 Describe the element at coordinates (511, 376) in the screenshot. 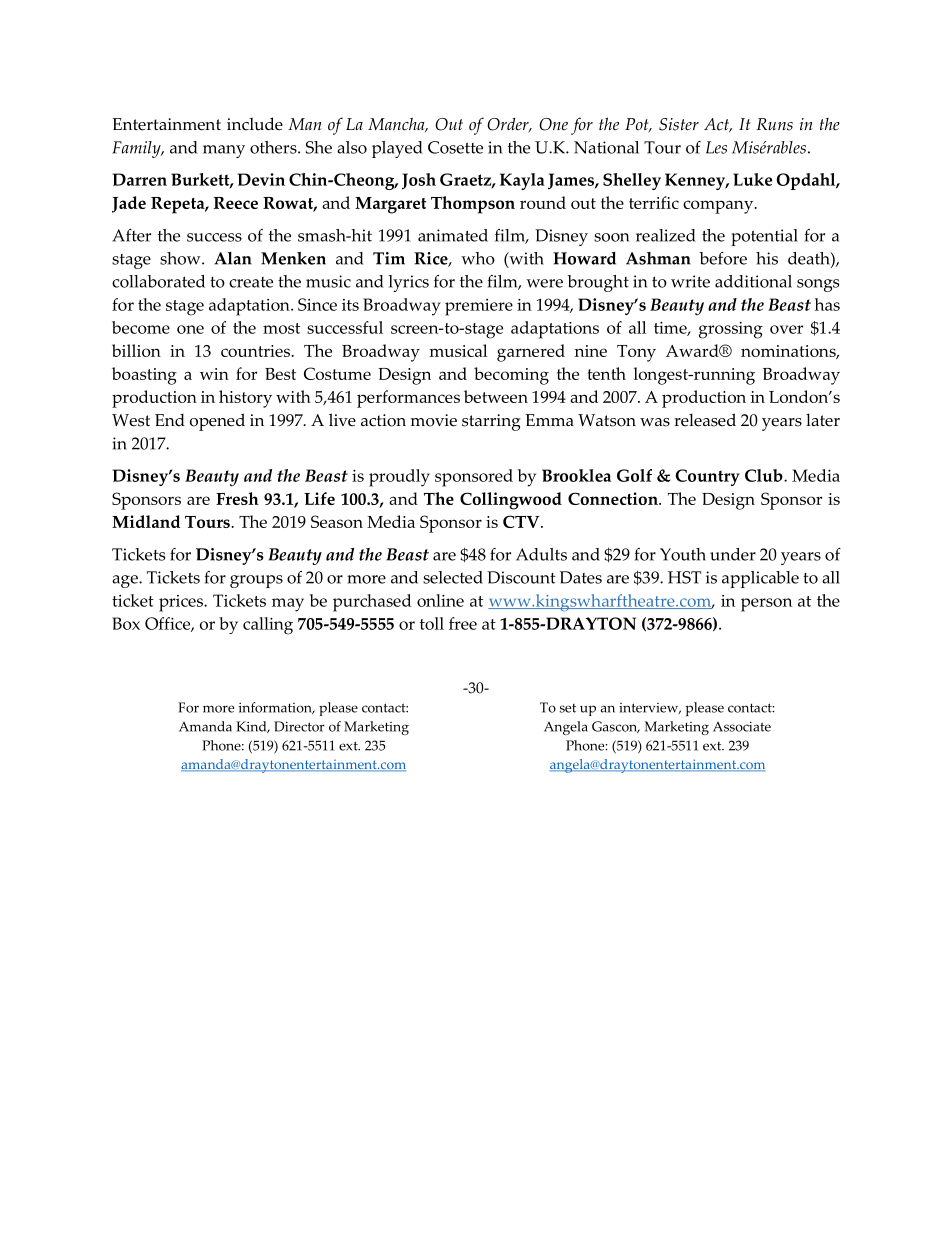

I see `becoming` at that location.
